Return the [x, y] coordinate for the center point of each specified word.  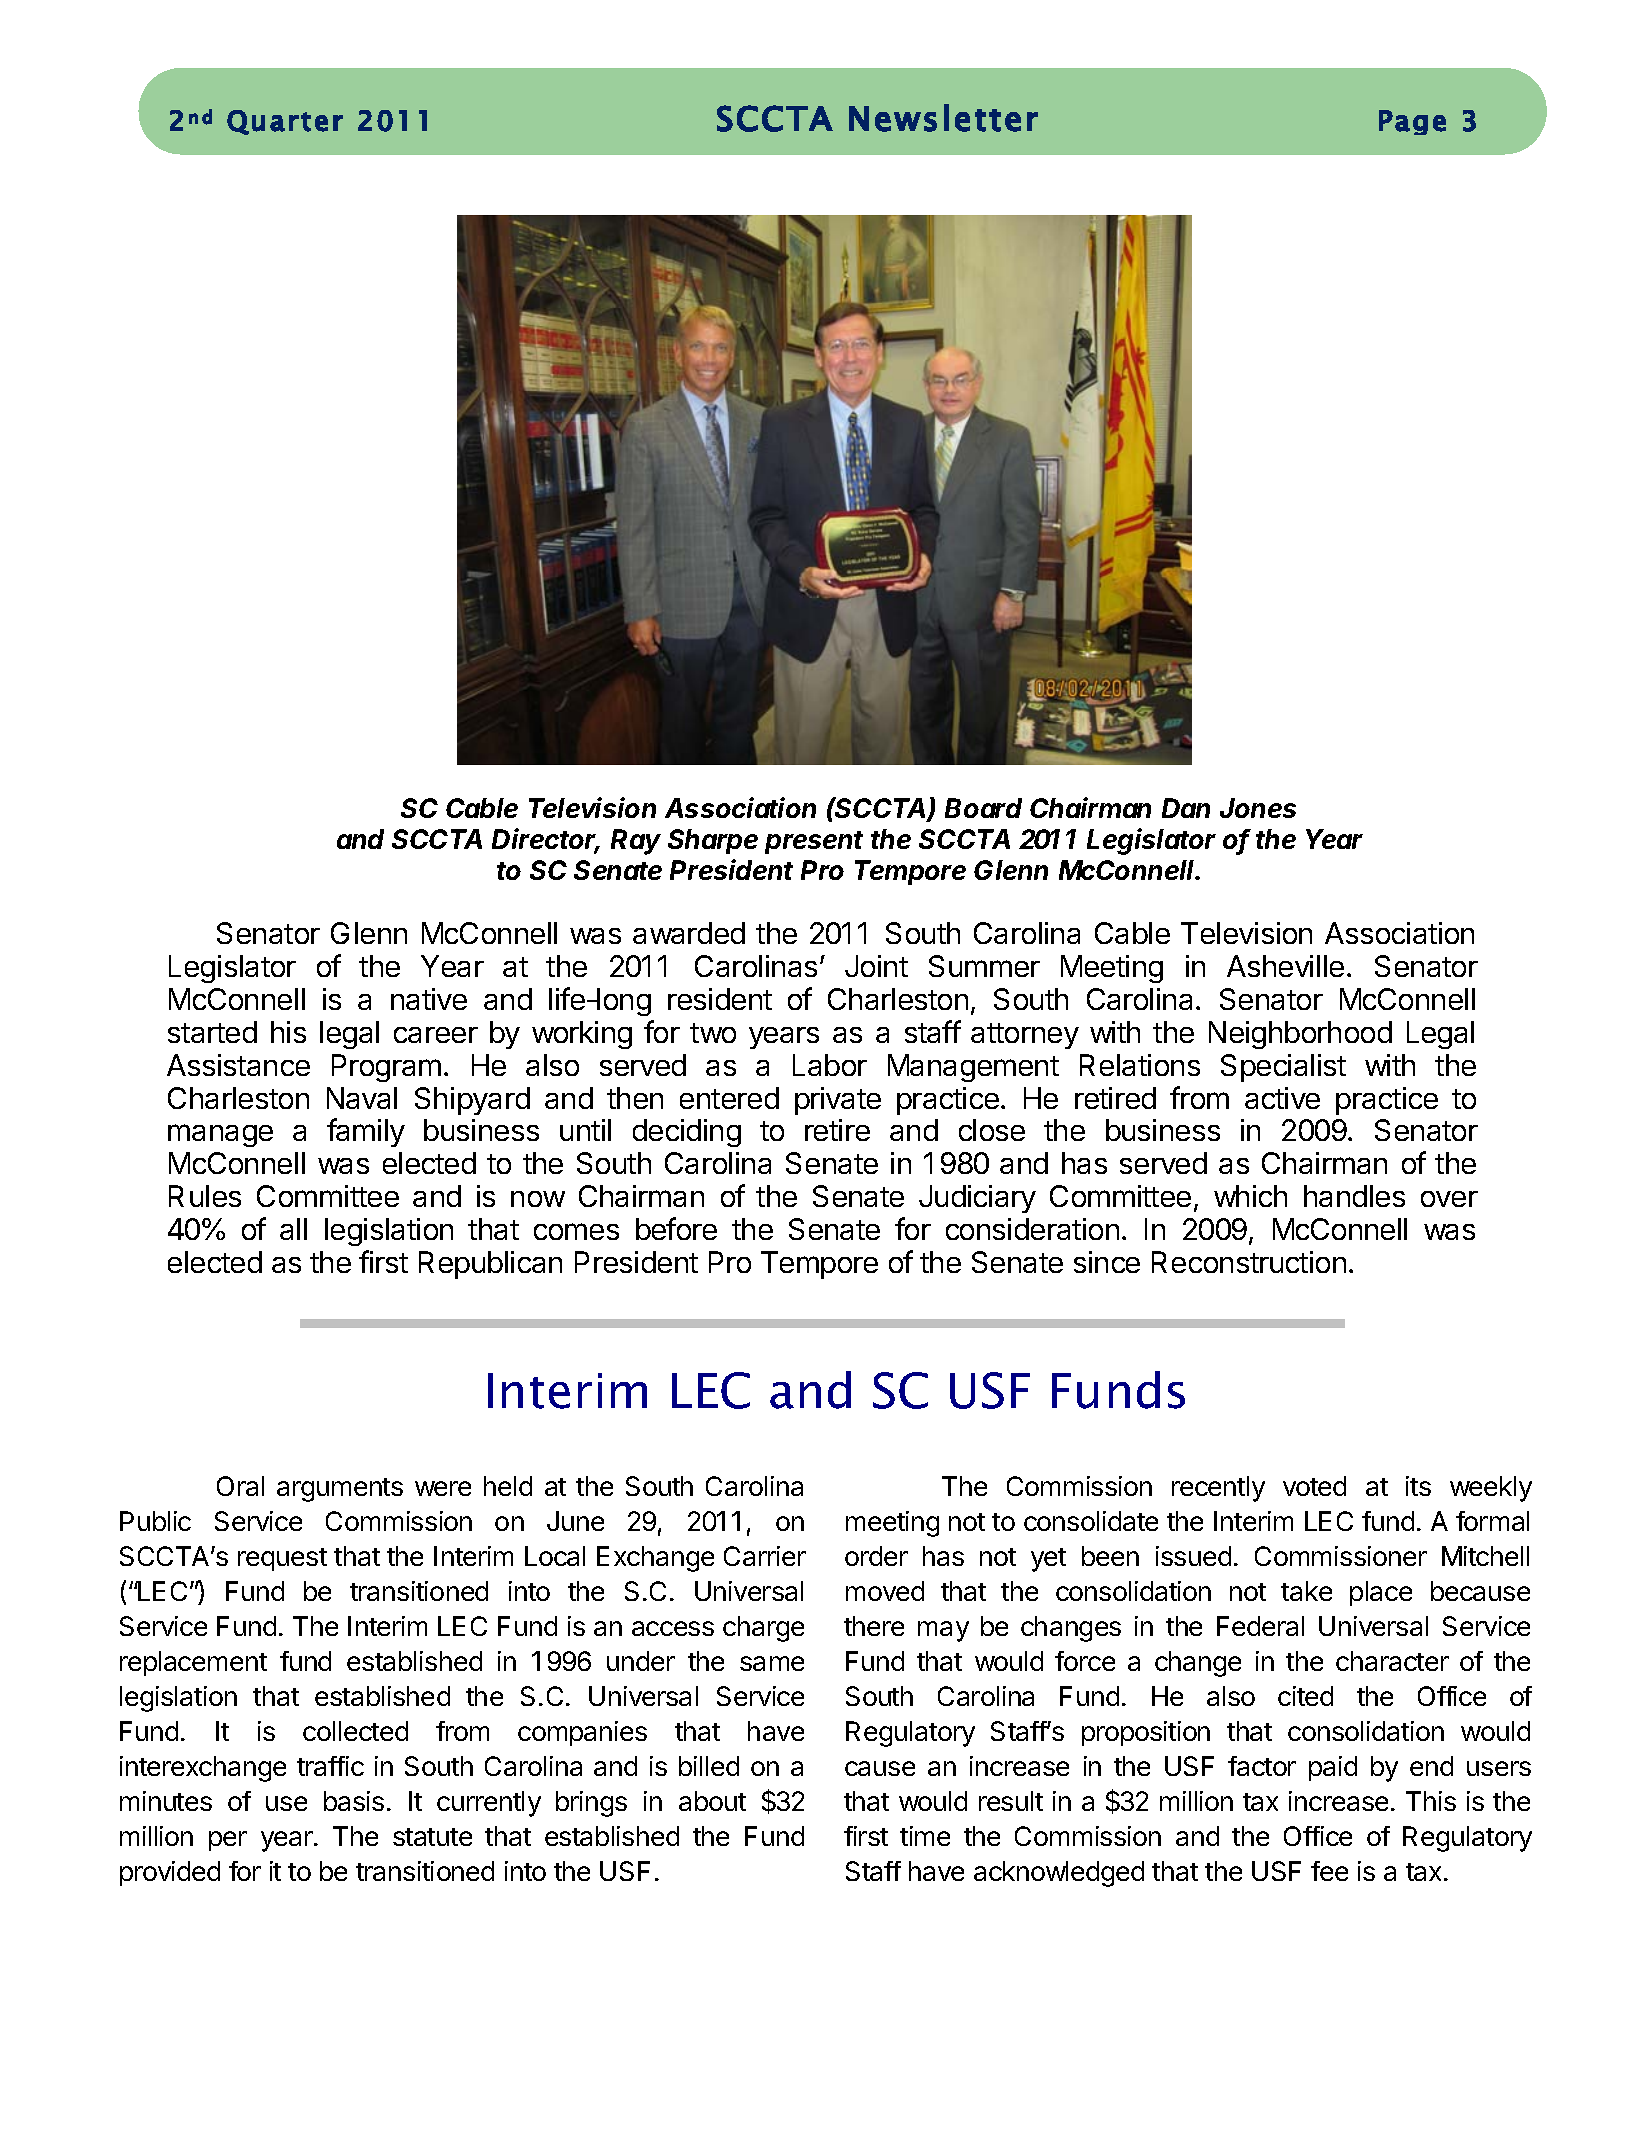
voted [1314, 1486]
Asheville [1285, 966]
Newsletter [943, 118]
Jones [1258, 808]
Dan [1186, 808]
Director [546, 840]
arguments [340, 1490]
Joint [876, 966]
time [925, 1836]
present [814, 842]
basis [354, 1801]
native [429, 999]
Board [983, 808]
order [876, 1556]
